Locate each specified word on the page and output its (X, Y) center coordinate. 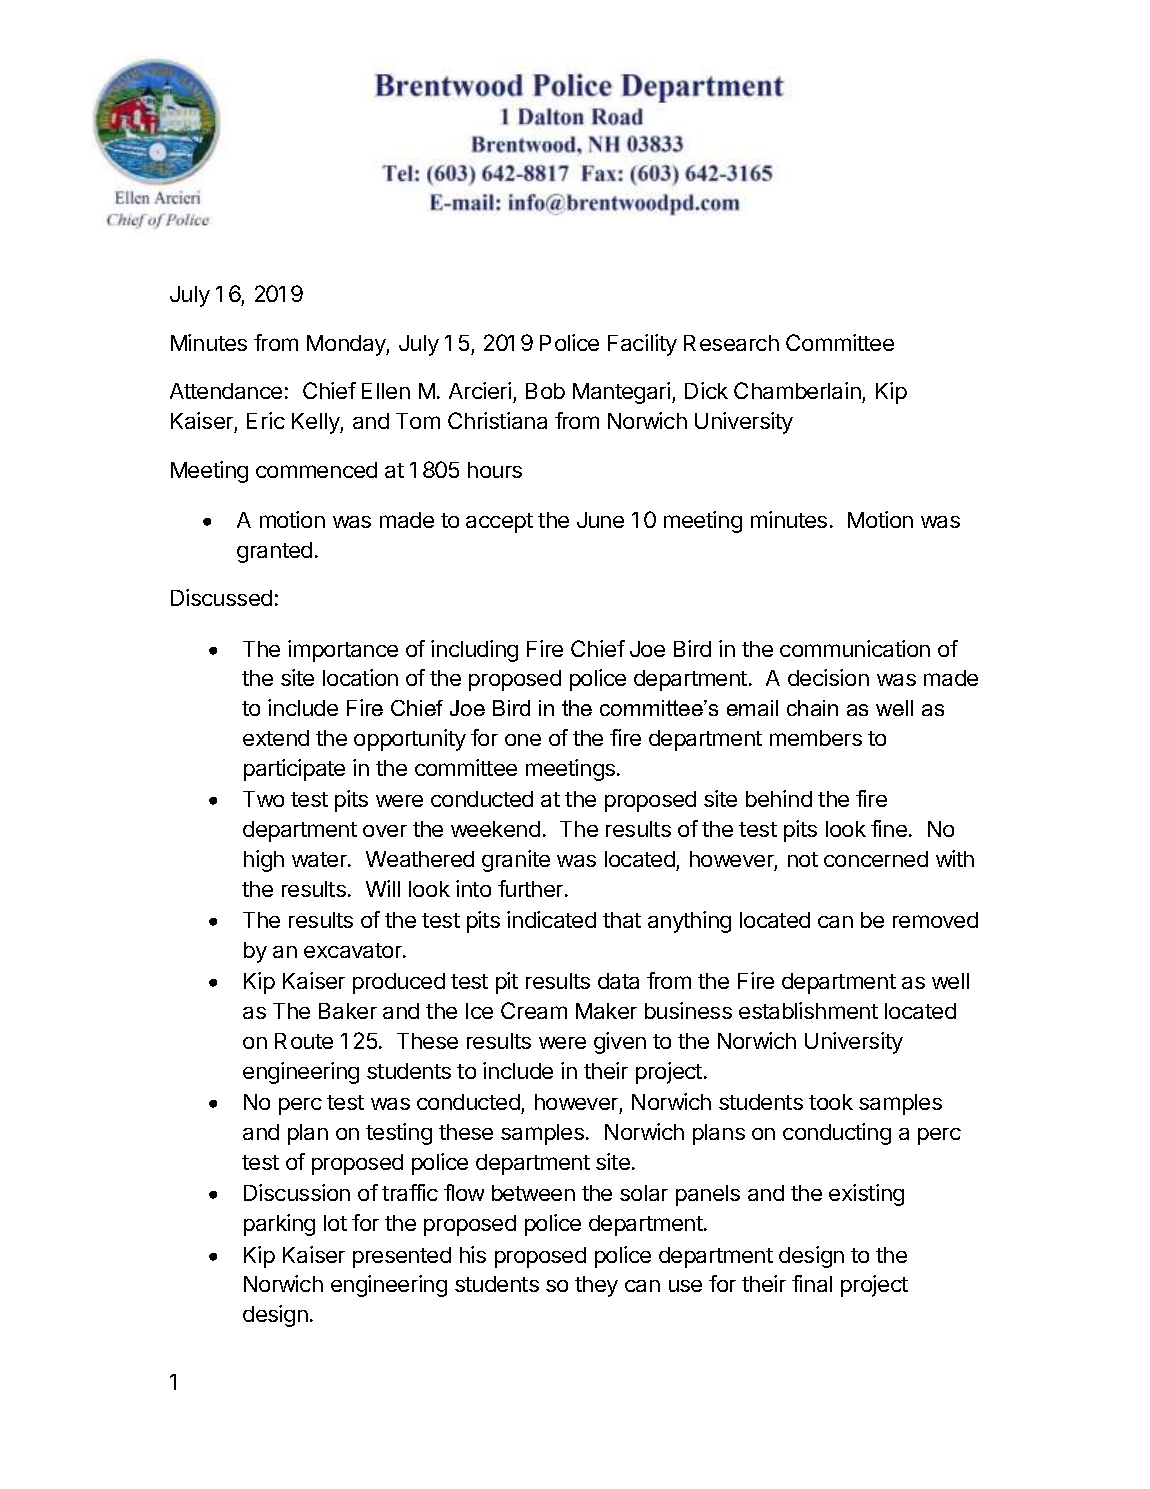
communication (855, 648)
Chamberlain (798, 392)
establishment (808, 1010)
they (596, 1286)
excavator (354, 950)
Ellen (386, 391)
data (618, 981)
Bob (545, 391)
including (474, 651)
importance (343, 651)
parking (279, 1225)
